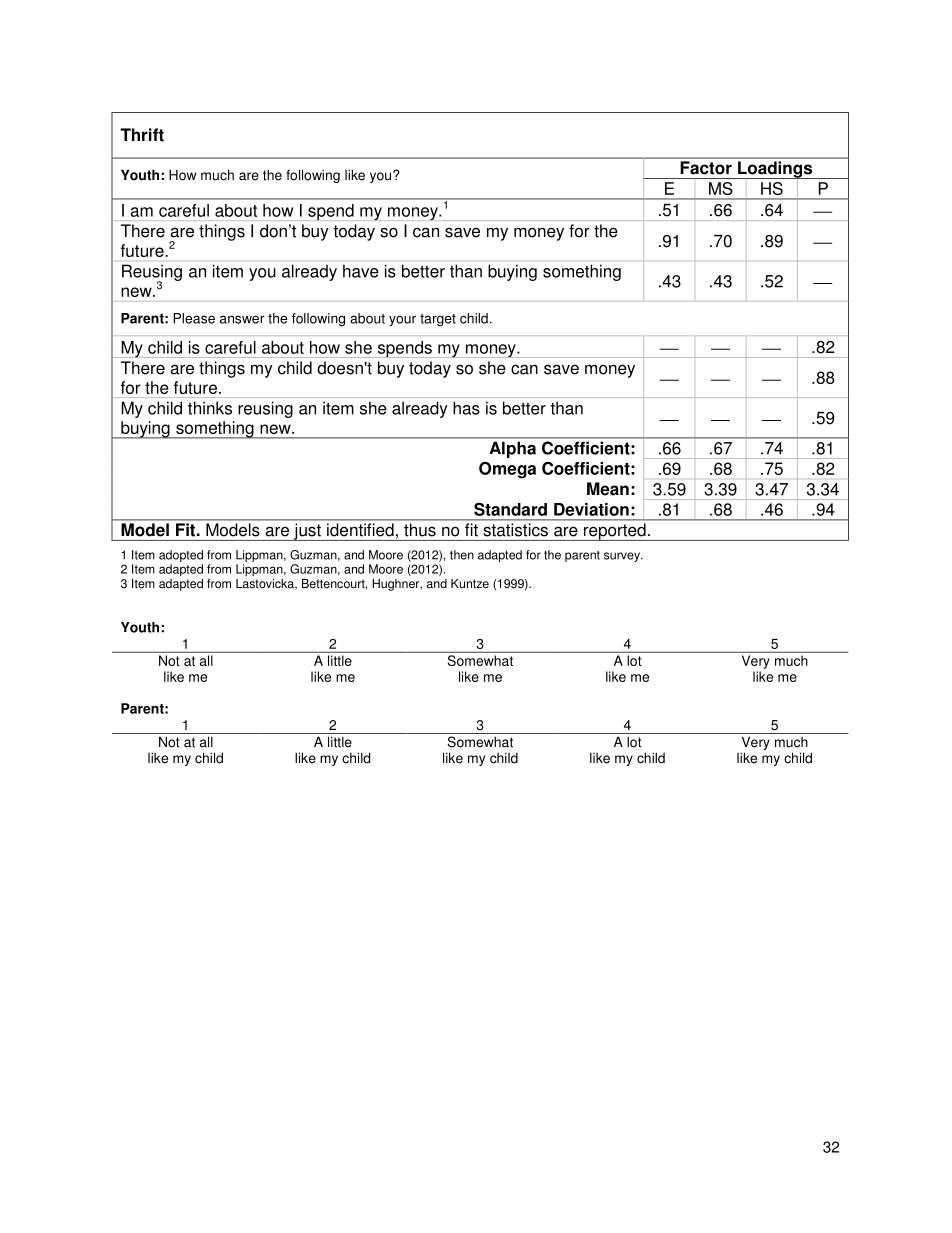 This screenshot has height=1233, width=952. What do you see at coordinates (438, 320) in the screenshot?
I see `target` at bounding box center [438, 320].
